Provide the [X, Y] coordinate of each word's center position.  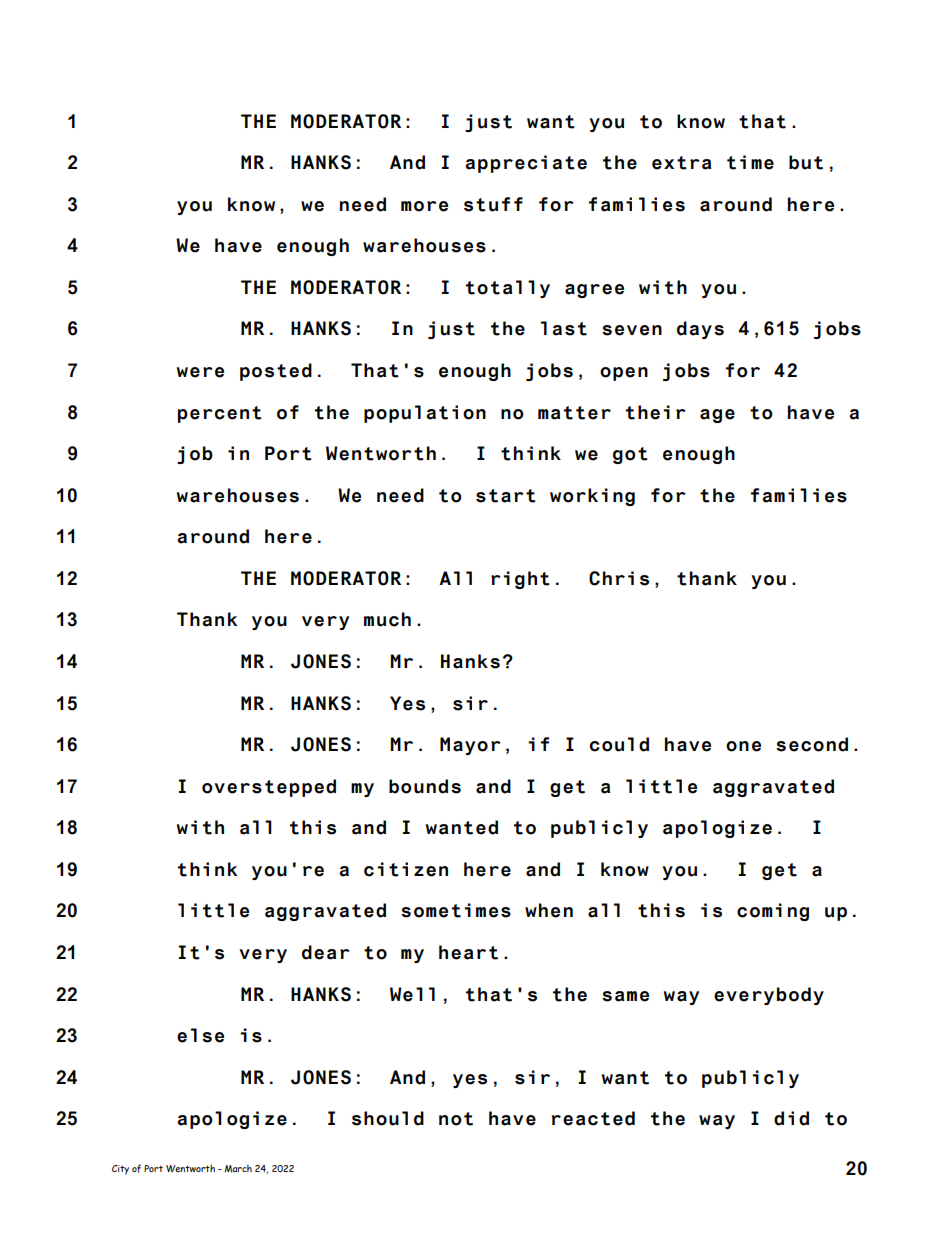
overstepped [269, 788]
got [630, 455]
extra [682, 163]
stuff [493, 204]
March [238, 1168]
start [506, 496]
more [424, 206]
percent [220, 414]
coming [773, 912]
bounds [425, 786]
